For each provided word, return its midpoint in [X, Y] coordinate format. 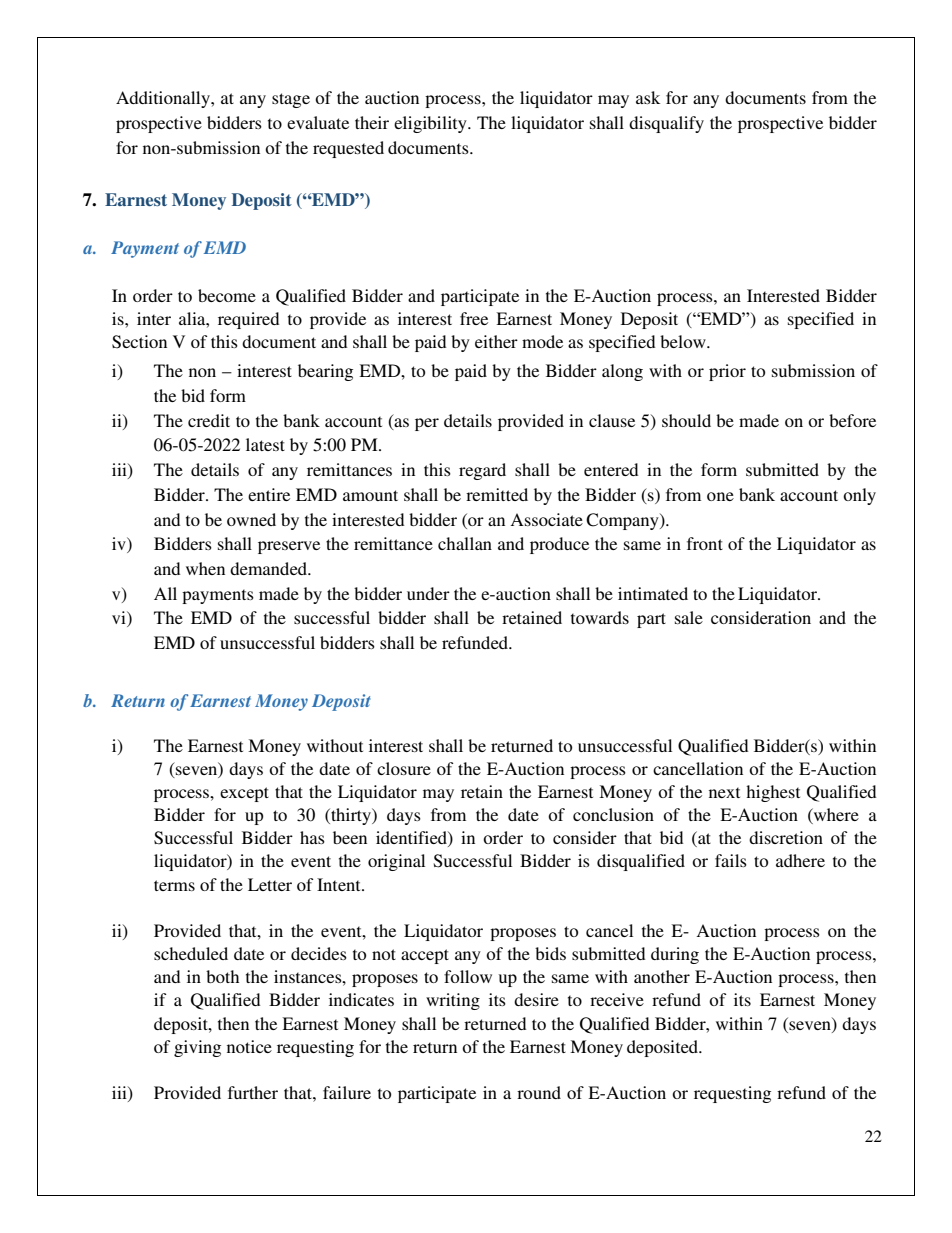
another [662, 976]
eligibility [431, 124]
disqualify [666, 124]
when [205, 568]
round [539, 1092]
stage [291, 100]
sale [689, 617]
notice [249, 1046]
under [428, 593]
